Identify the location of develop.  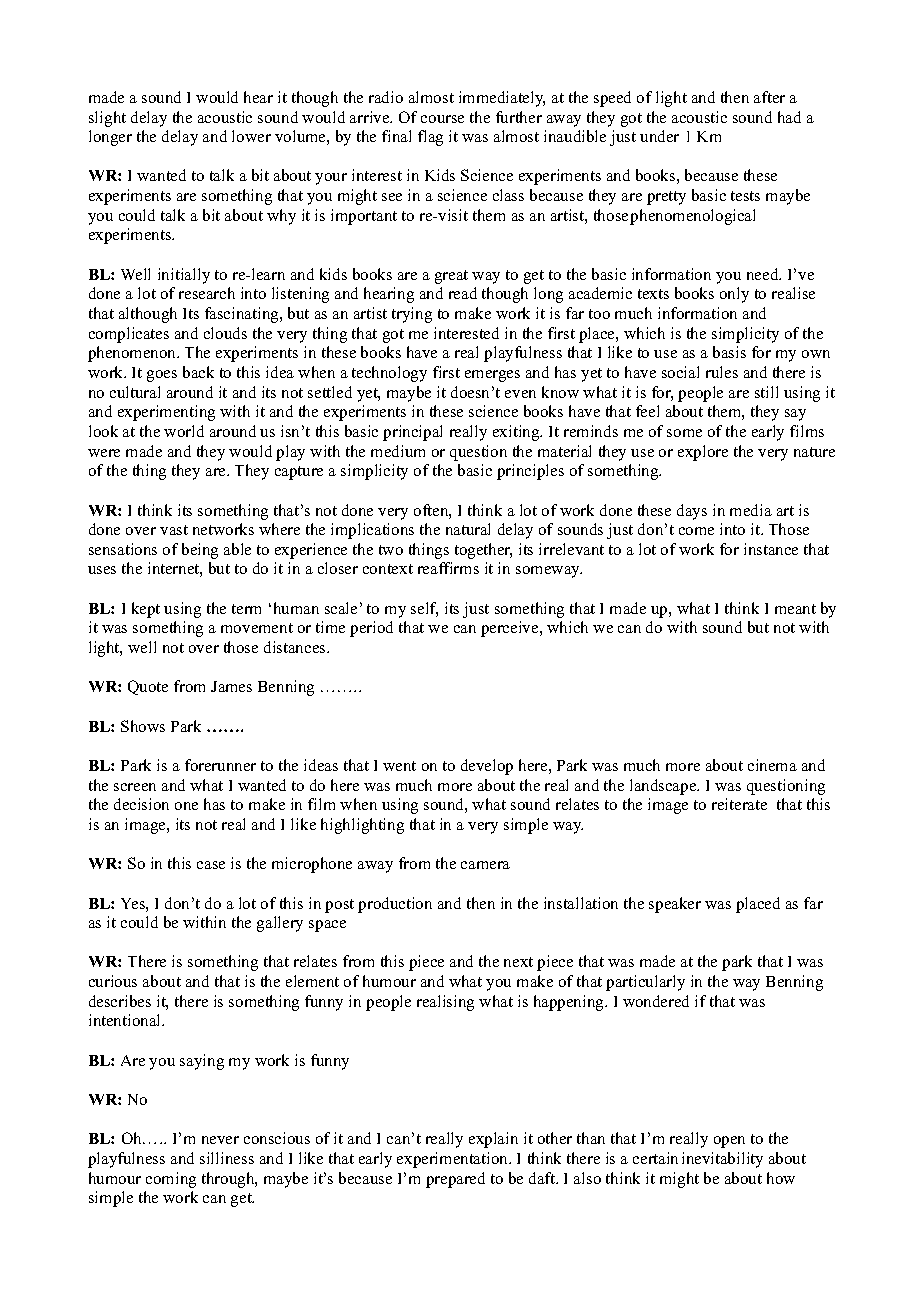
(487, 767).
